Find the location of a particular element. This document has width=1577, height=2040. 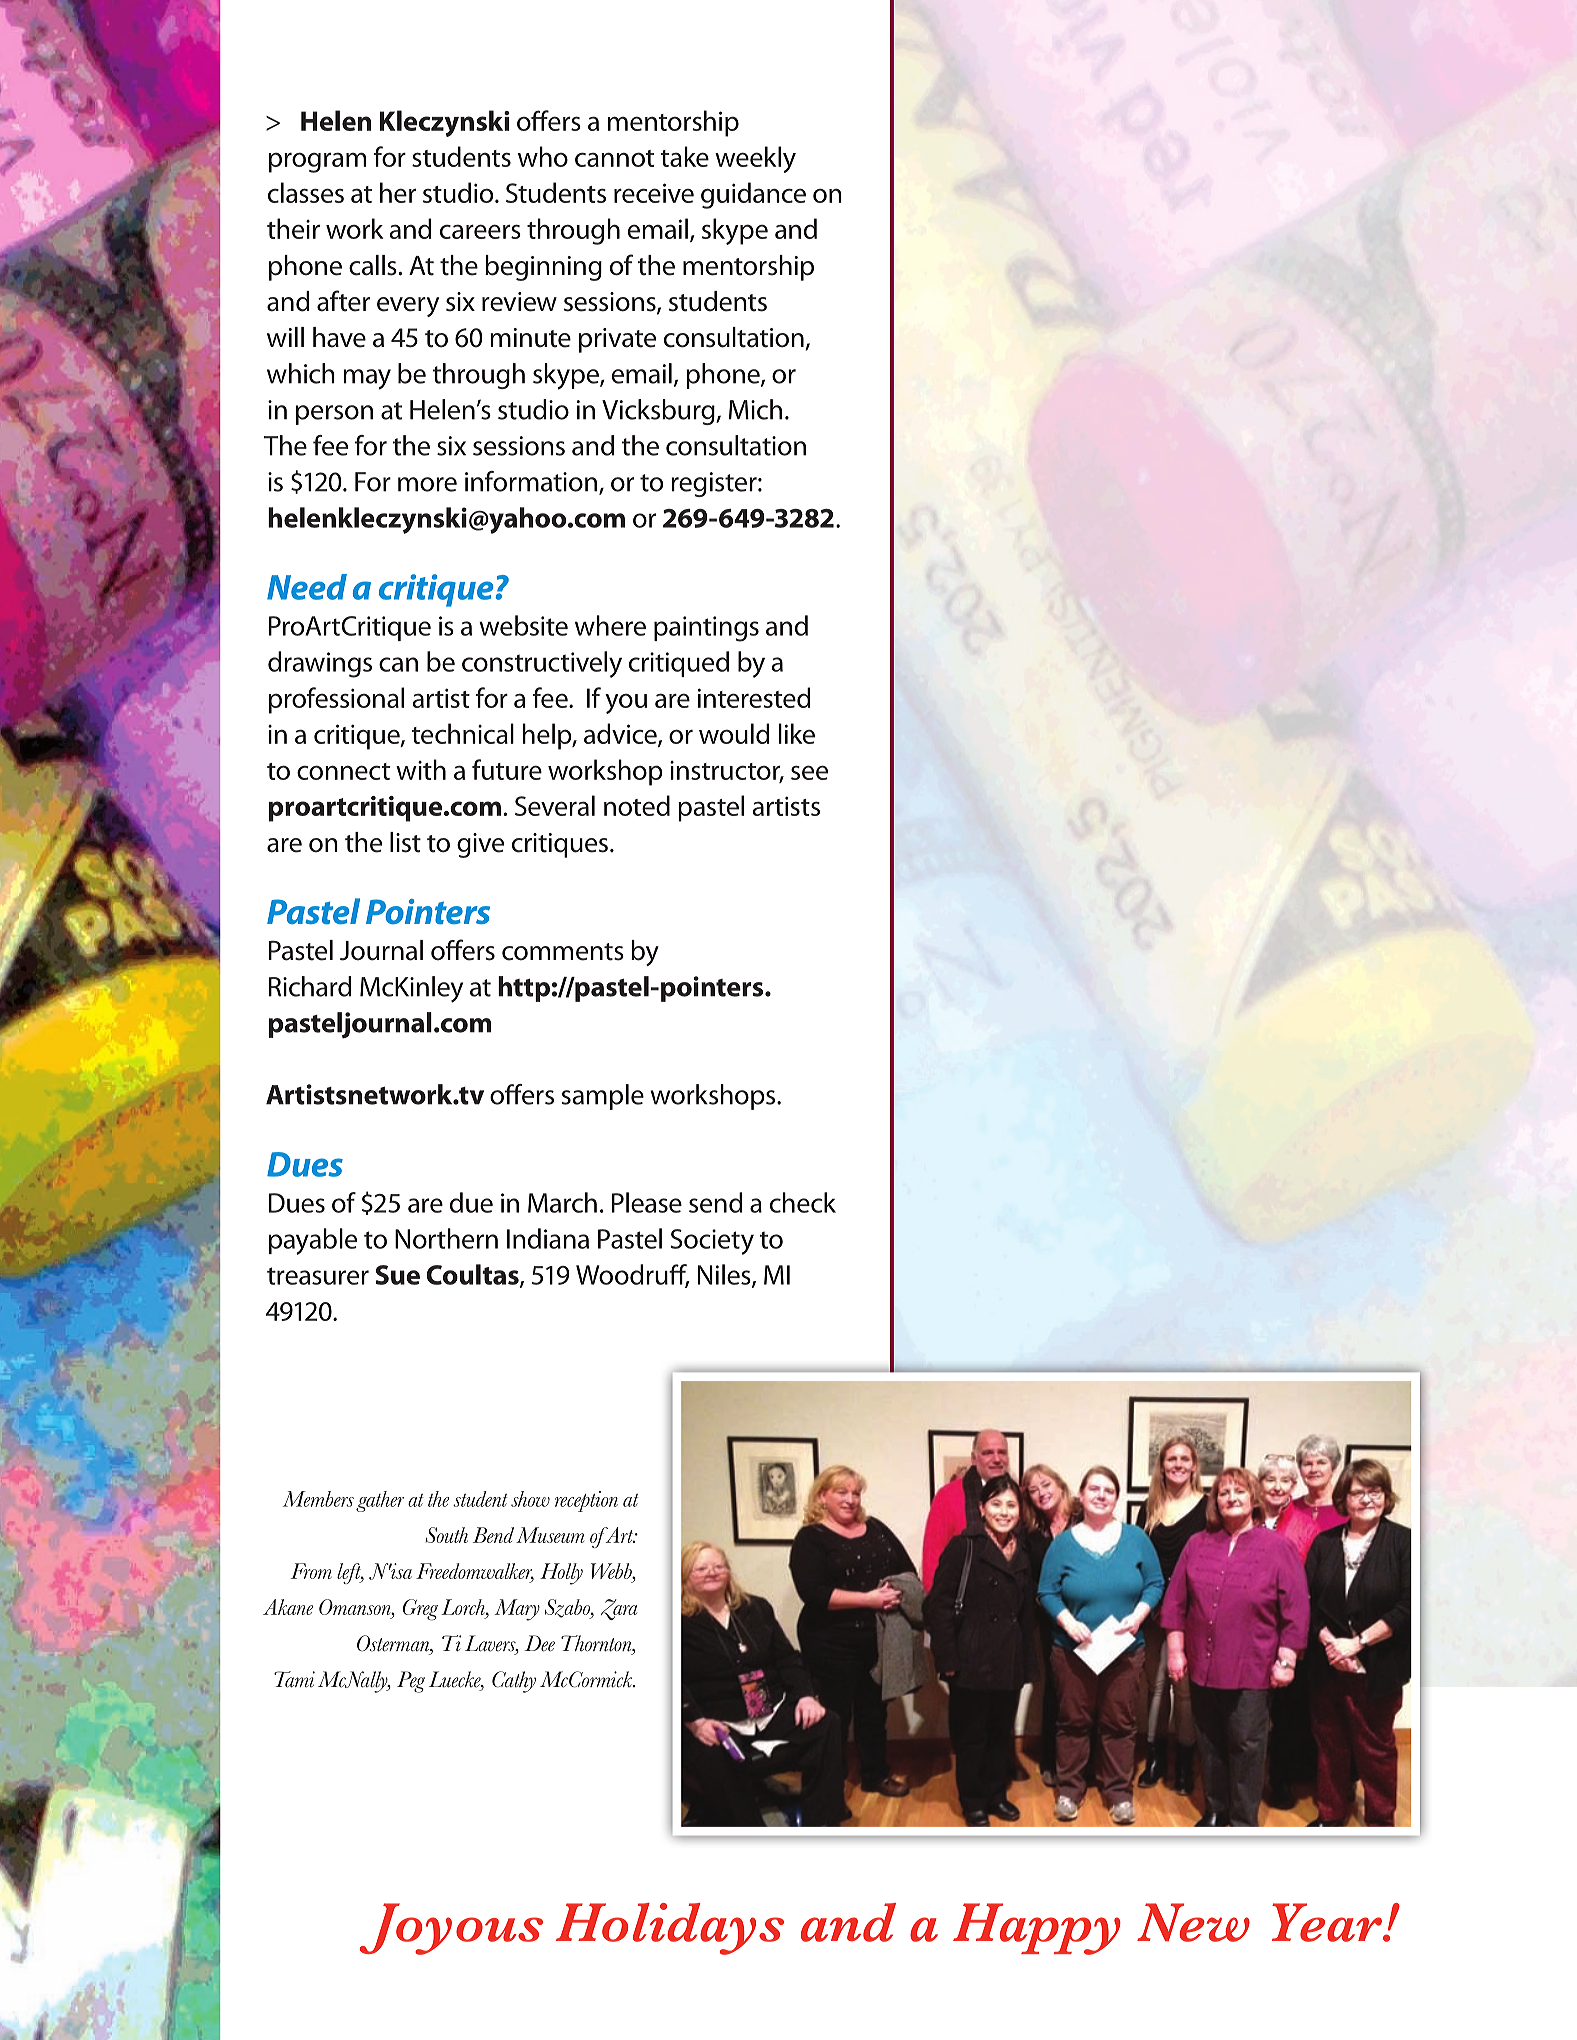

Niles is located at coordinates (725, 1275).
